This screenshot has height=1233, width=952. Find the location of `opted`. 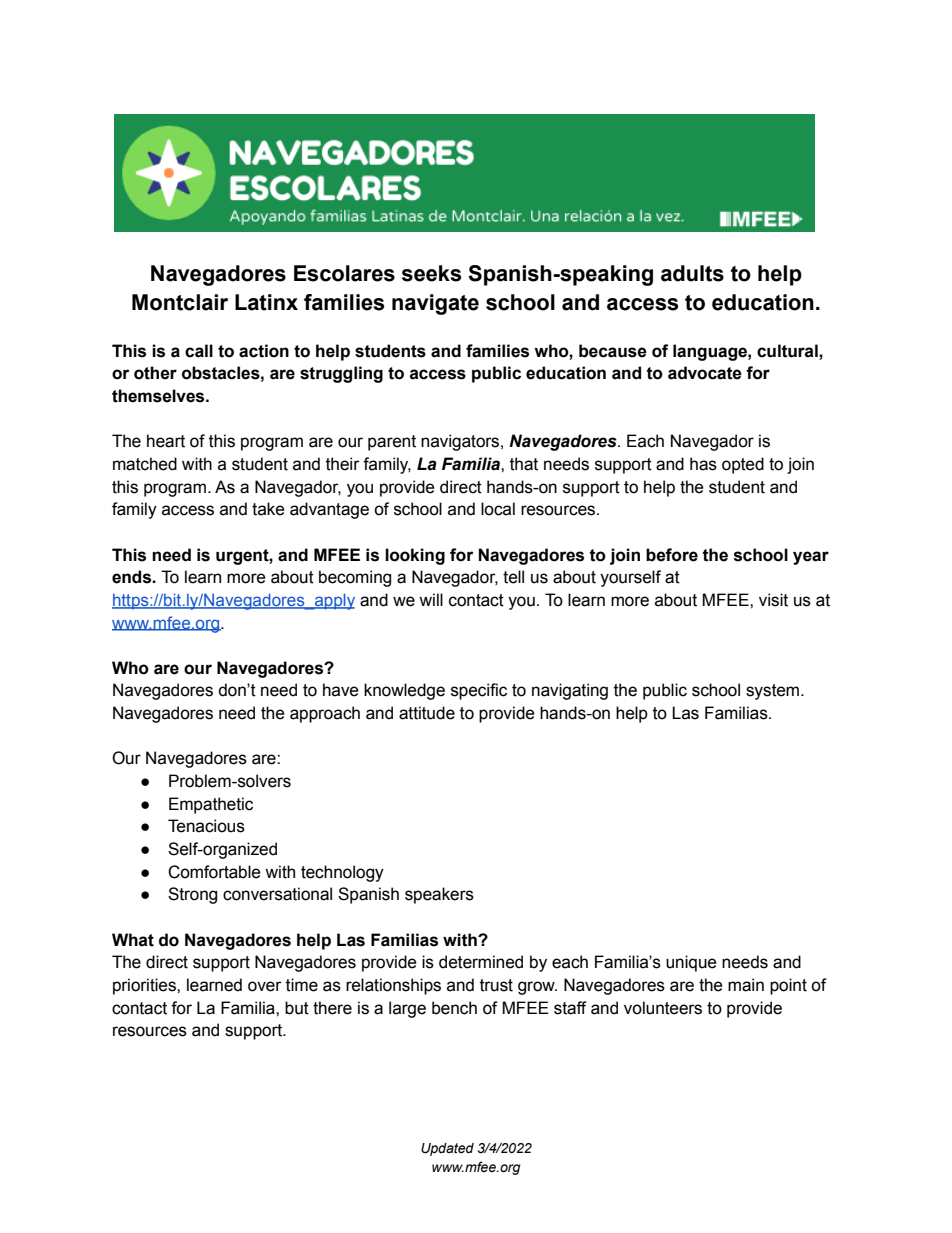

opted is located at coordinates (743, 465).
